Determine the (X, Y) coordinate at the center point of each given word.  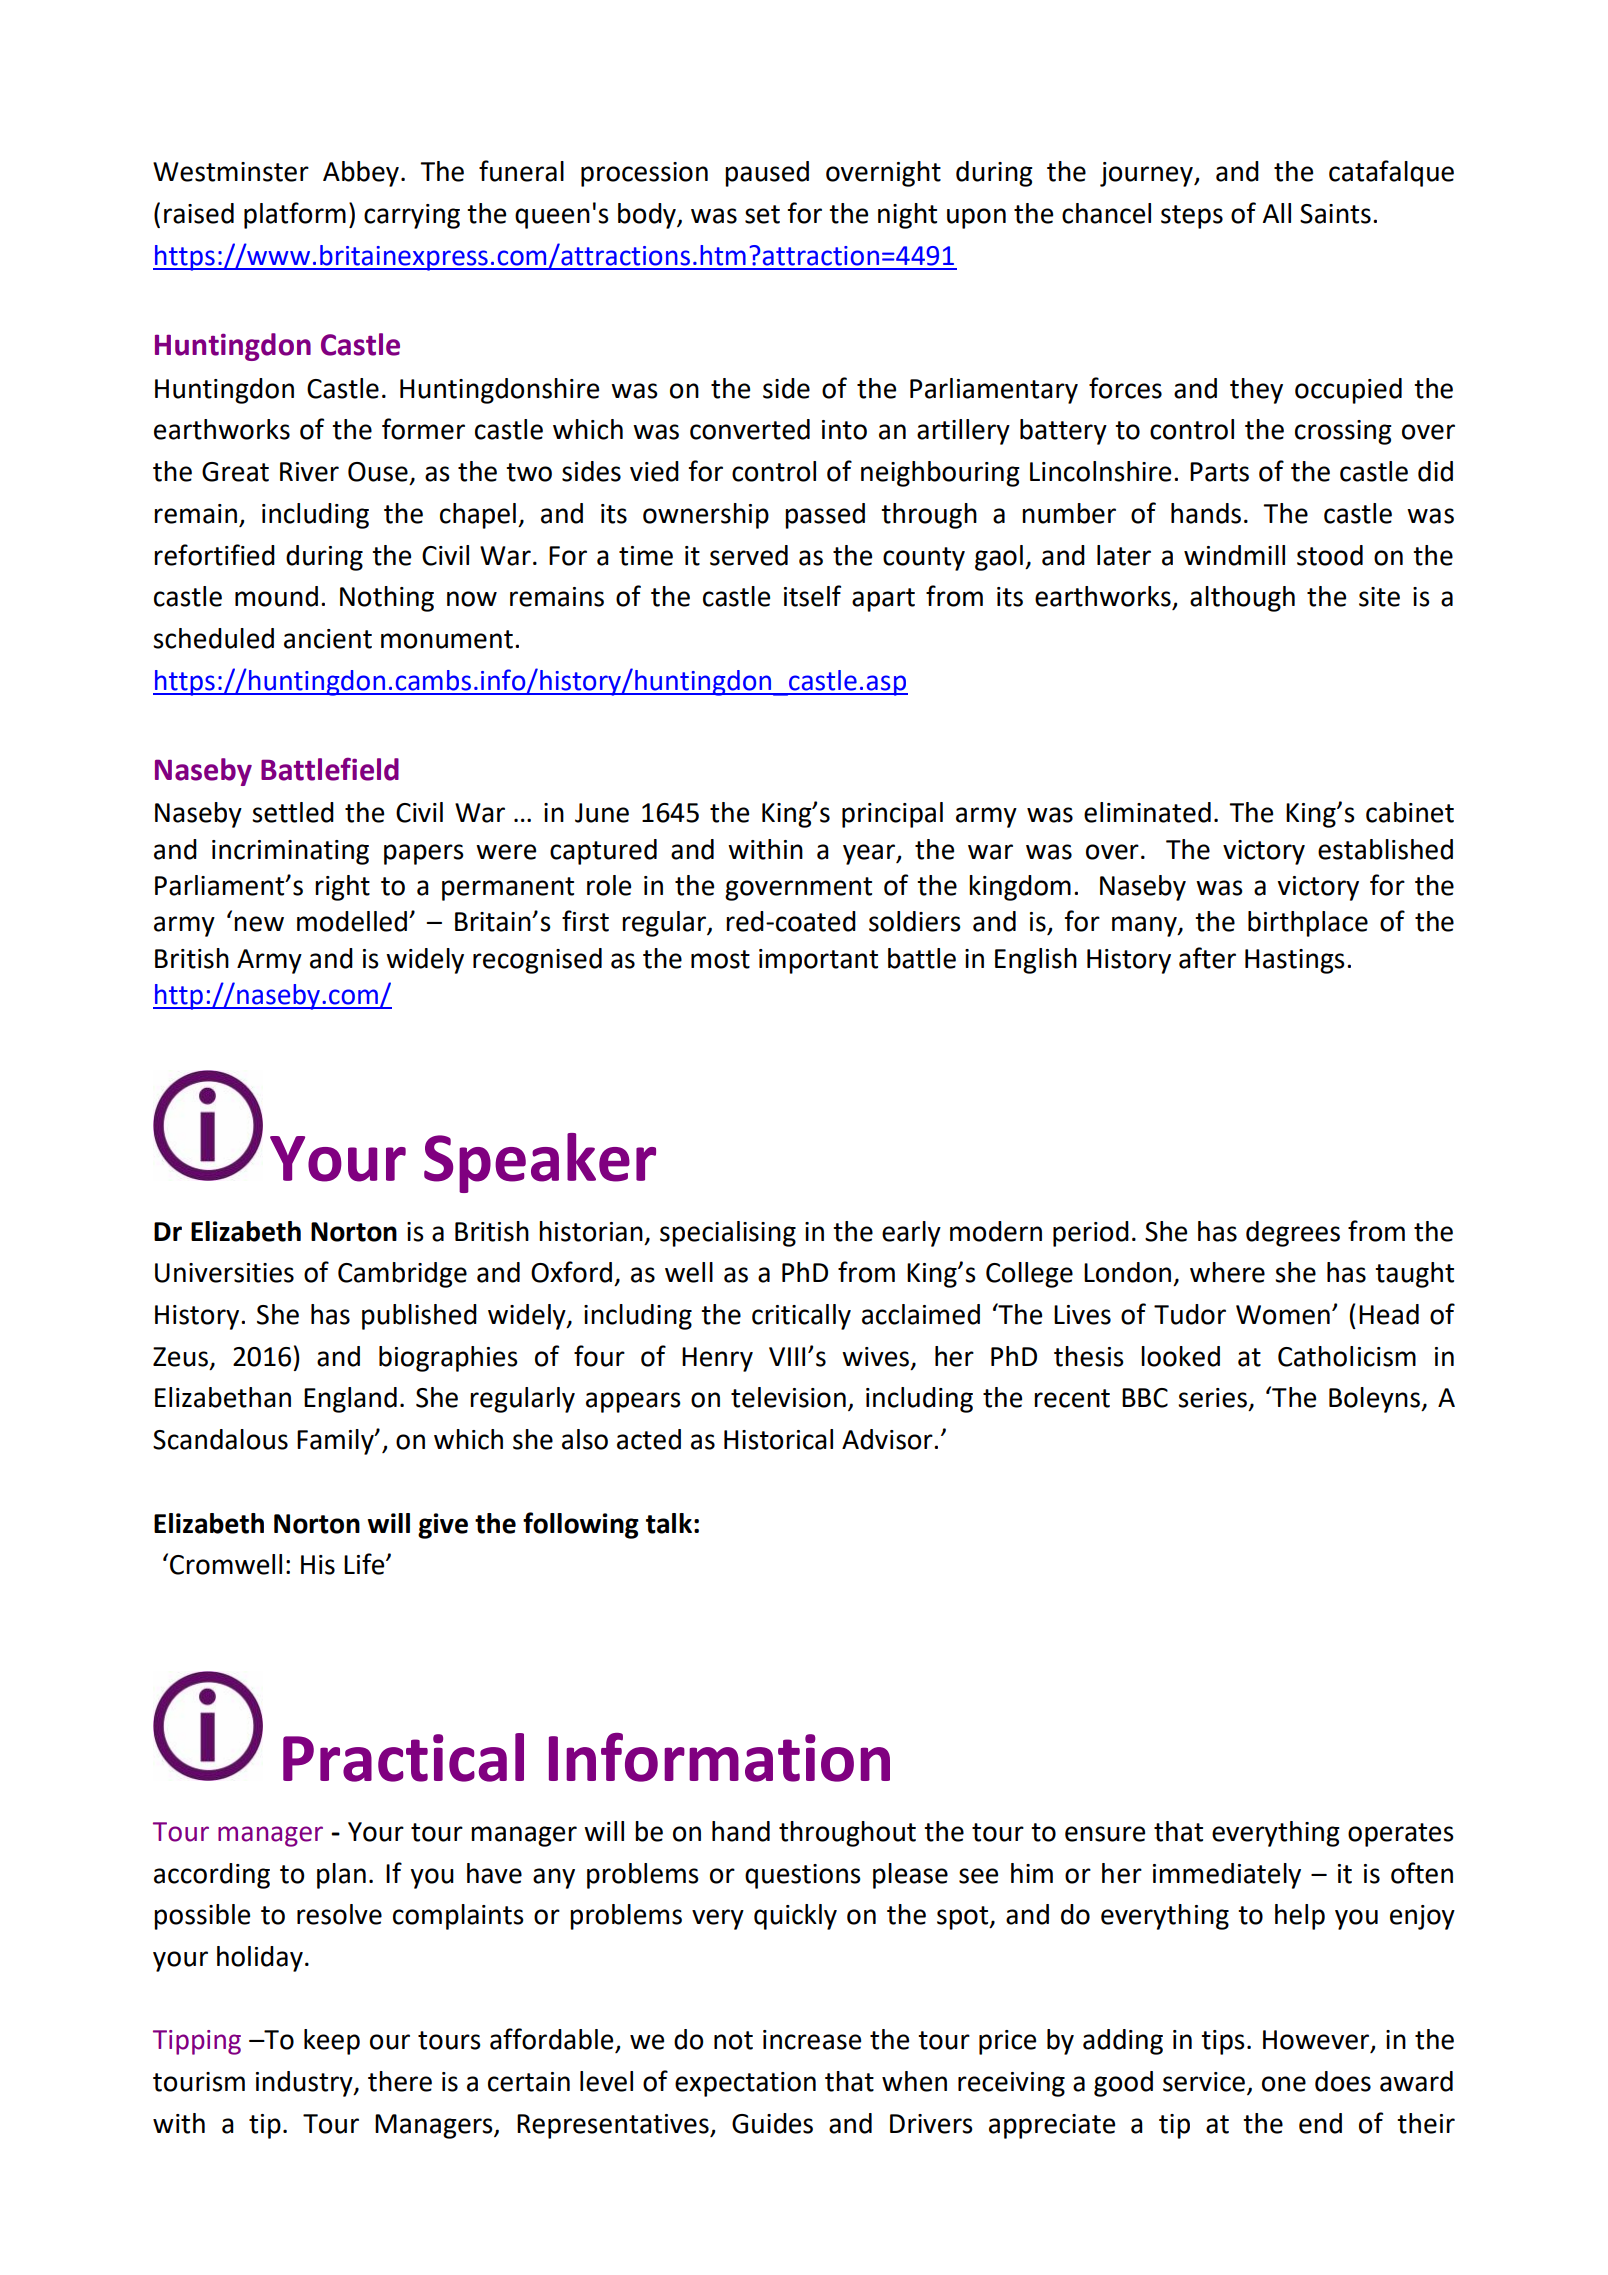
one (1284, 2084)
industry (305, 2084)
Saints (1335, 214)
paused (767, 174)
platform (295, 215)
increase (812, 2040)
